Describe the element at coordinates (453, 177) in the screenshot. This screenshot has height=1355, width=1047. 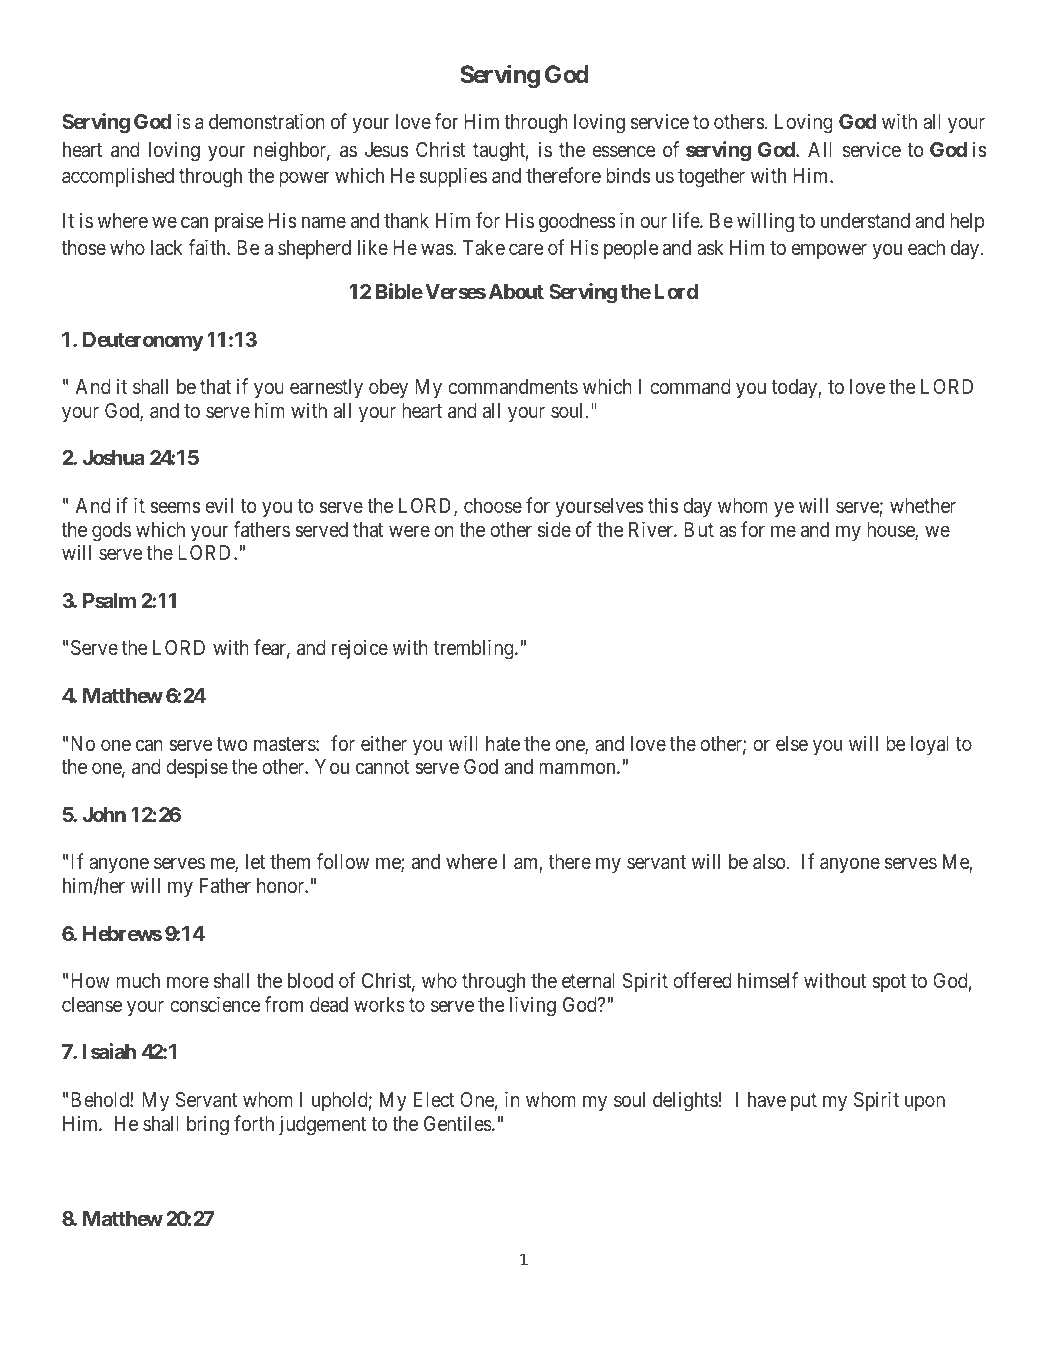
I see `supplies` at that location.
